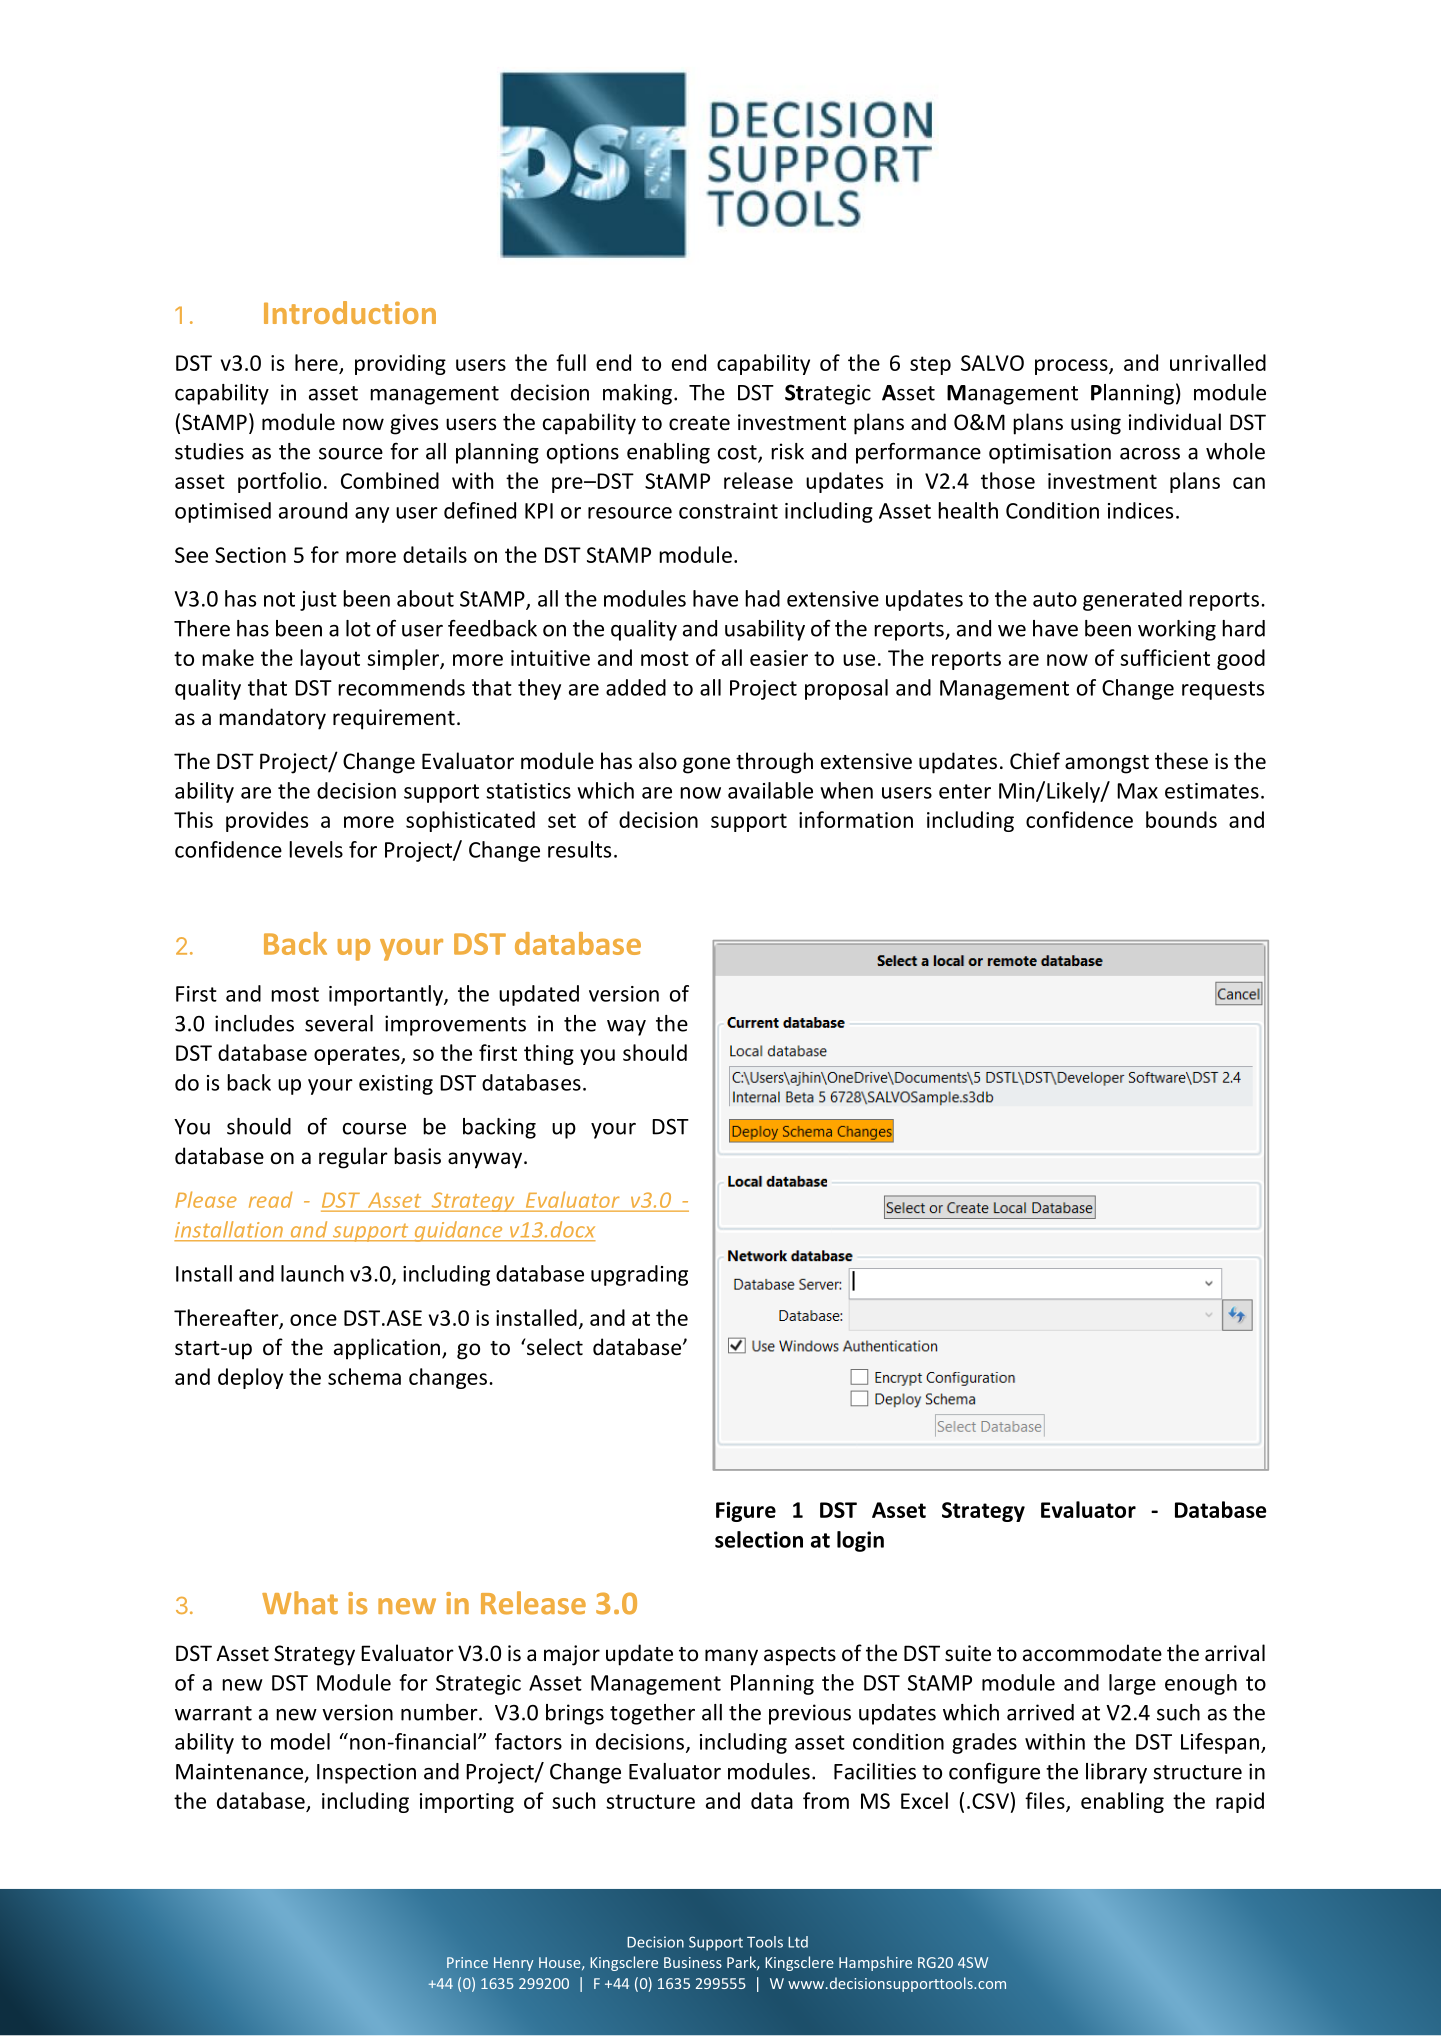 The image size is (1441, 2038). I want to click on upgrading, so click(639, 1275).
